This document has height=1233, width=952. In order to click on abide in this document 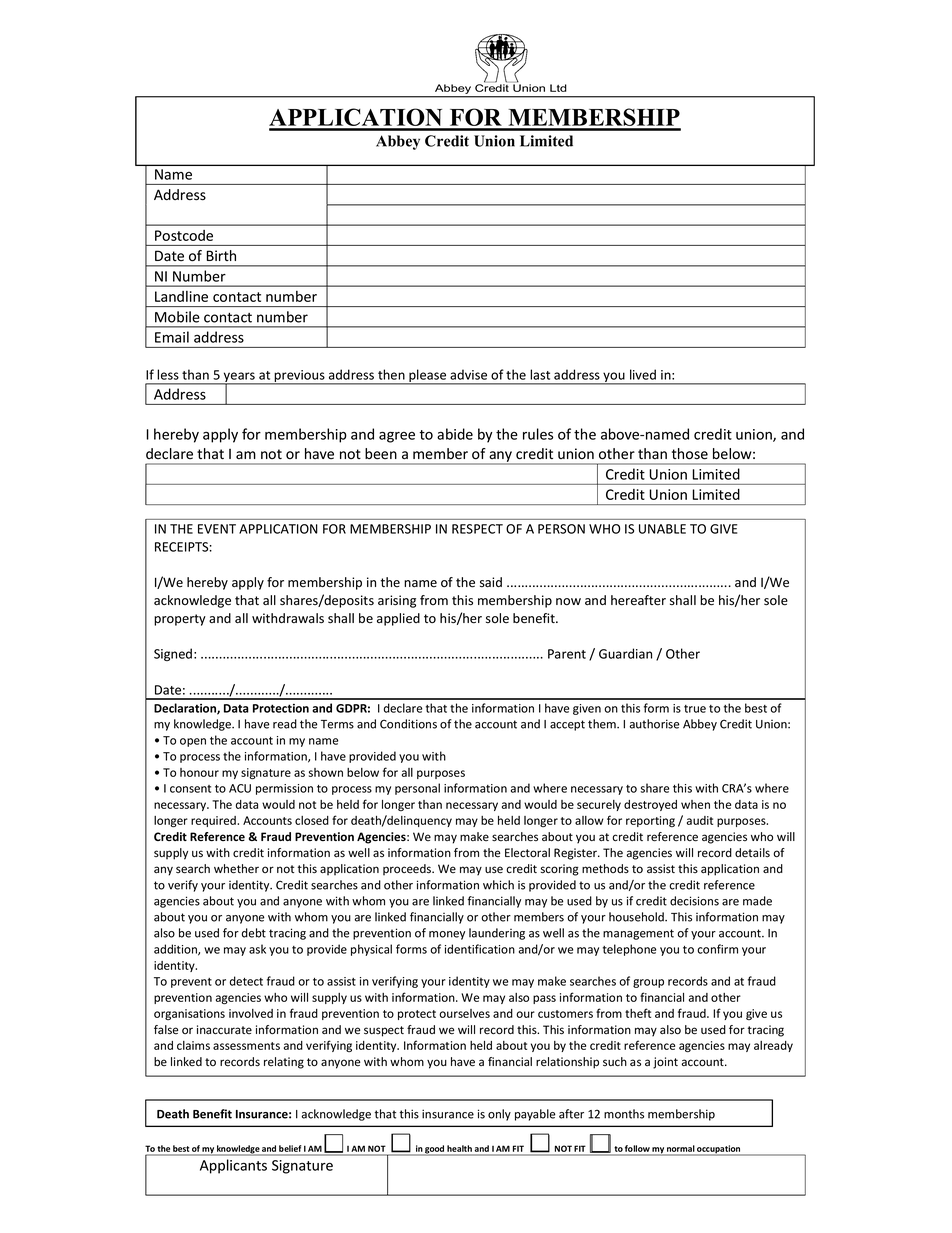, I will do `click(455, 434)`.
